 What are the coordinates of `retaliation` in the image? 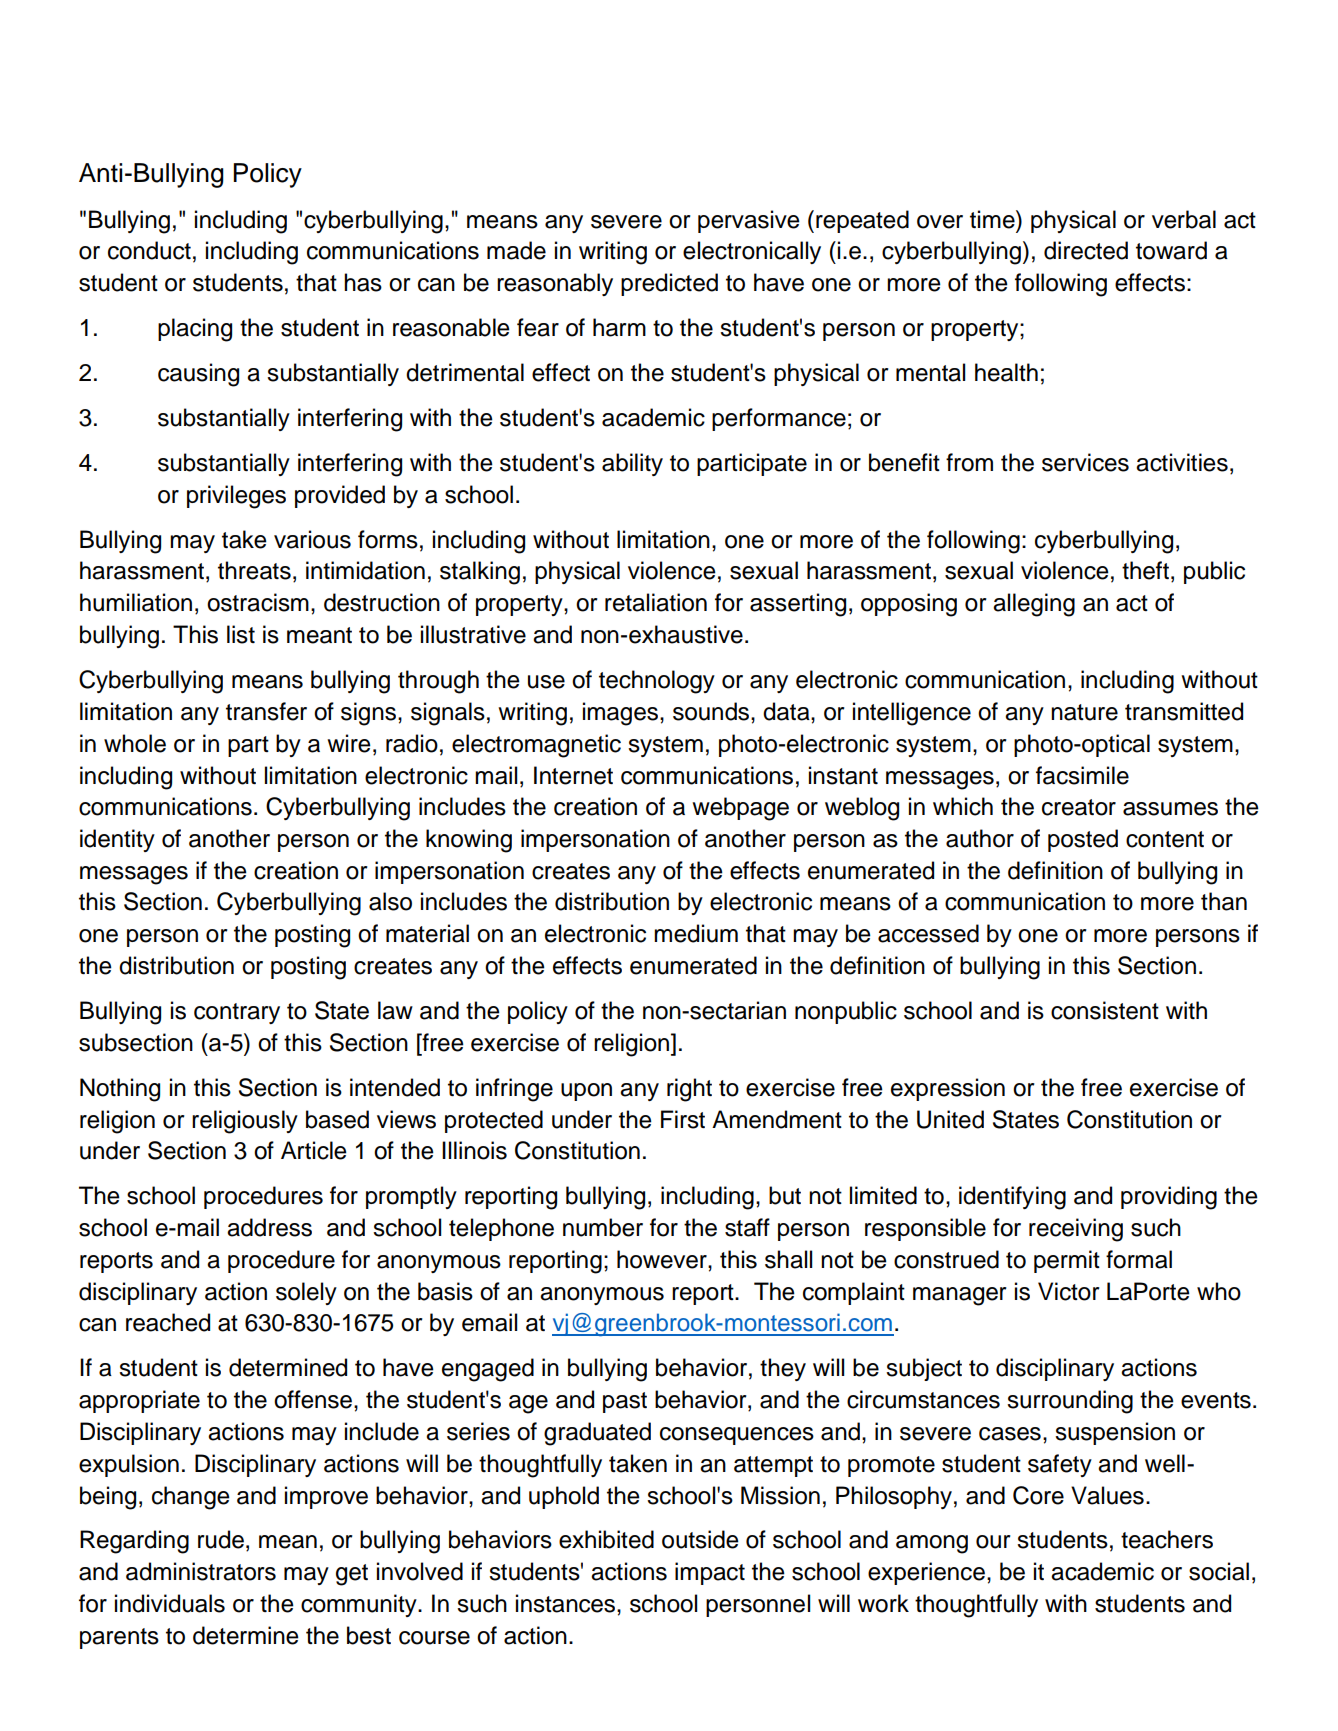 It's located at (656, 602).
